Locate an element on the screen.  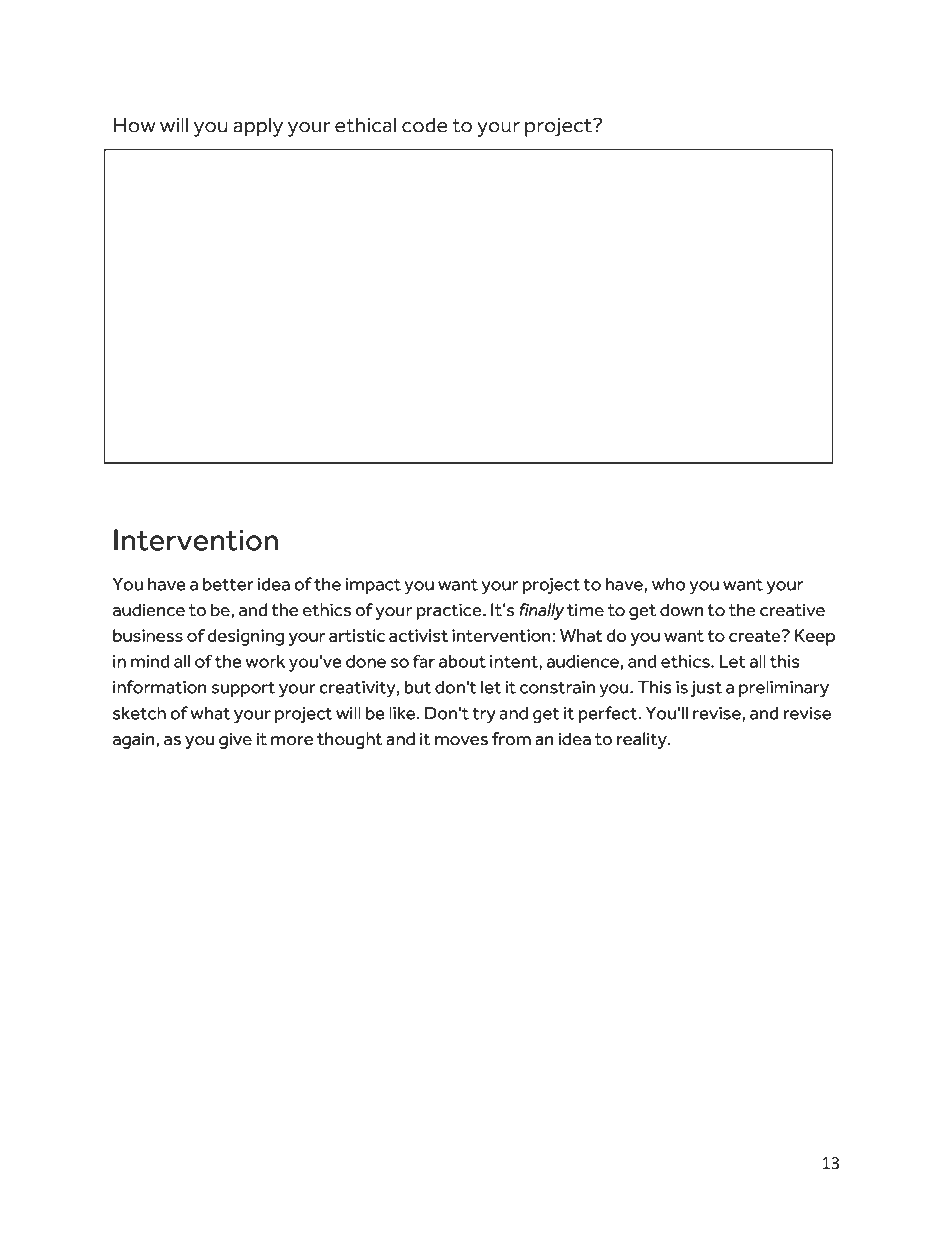
ethical is located at coordinates (365, 125).
